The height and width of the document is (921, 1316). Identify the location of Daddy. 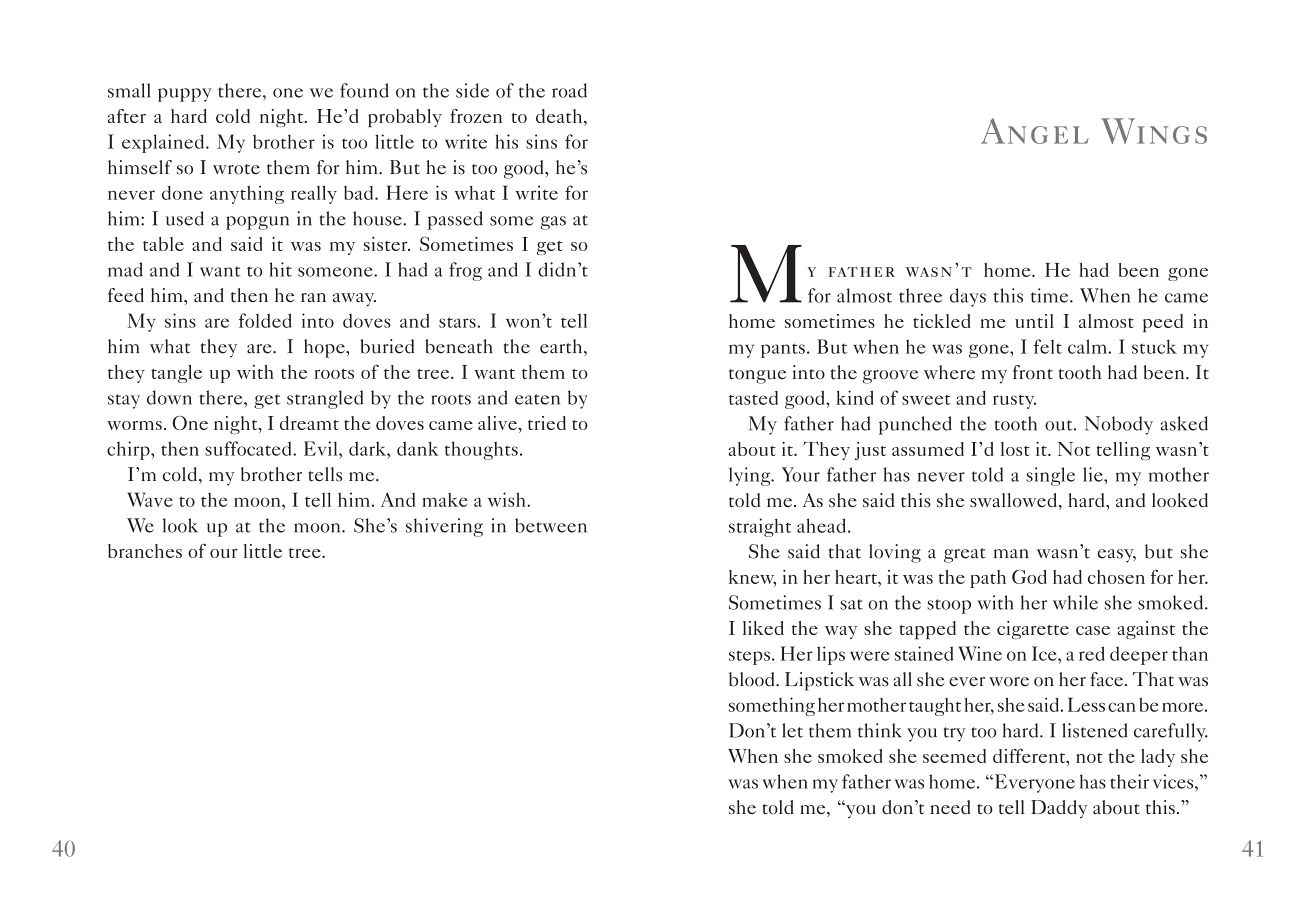
(1059, 809).
